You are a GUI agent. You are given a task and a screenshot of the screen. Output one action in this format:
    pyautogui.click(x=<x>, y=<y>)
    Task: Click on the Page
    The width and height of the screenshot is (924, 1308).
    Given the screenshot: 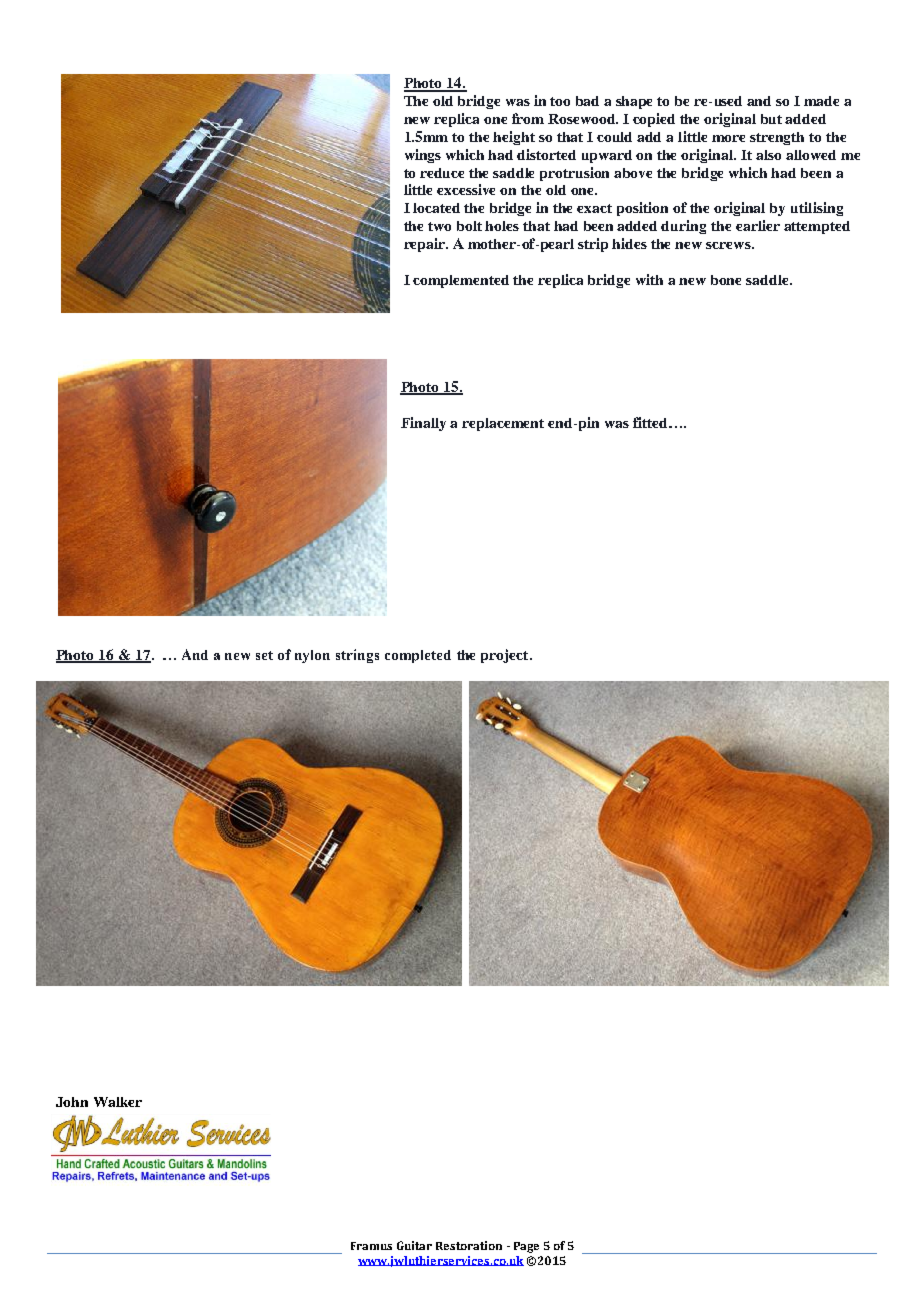 What is the action you would take?
    pyautogui.click(x=526, y=1247)
